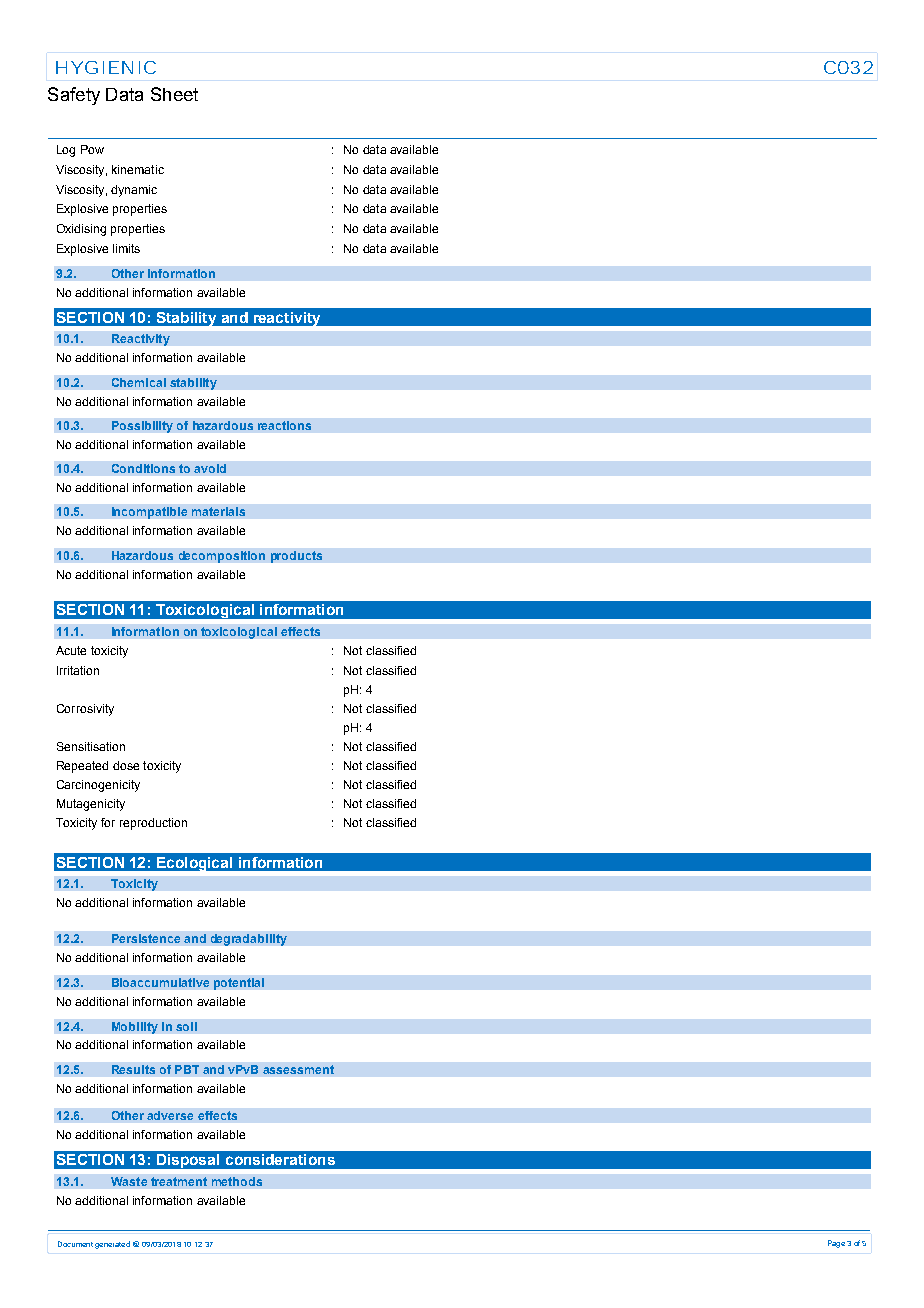  What do you see at coordinates (237, 1181) in the screenshot?
I see `methods` at bounding box center [237, 1181].
